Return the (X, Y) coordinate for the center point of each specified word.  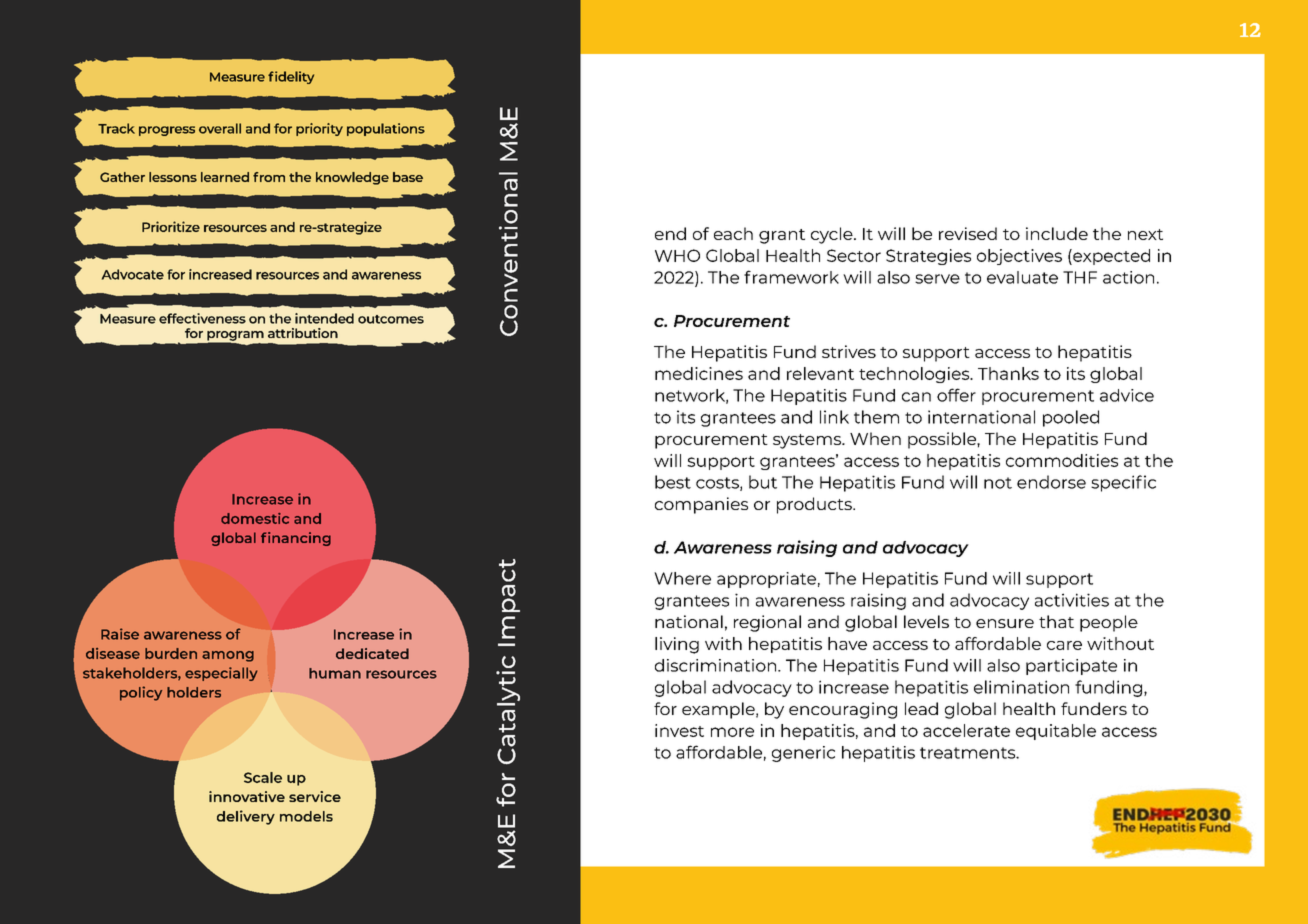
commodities (1062, 460)
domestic (255, 518)
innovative (247, 796)
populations (386, 129)
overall (220, 128)
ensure (1005, 623)
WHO (677, 255)
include (1057, 233)
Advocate (133, 274)
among (228, 656)
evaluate (1022, 277)
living (677, 645)
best (673, 482)
